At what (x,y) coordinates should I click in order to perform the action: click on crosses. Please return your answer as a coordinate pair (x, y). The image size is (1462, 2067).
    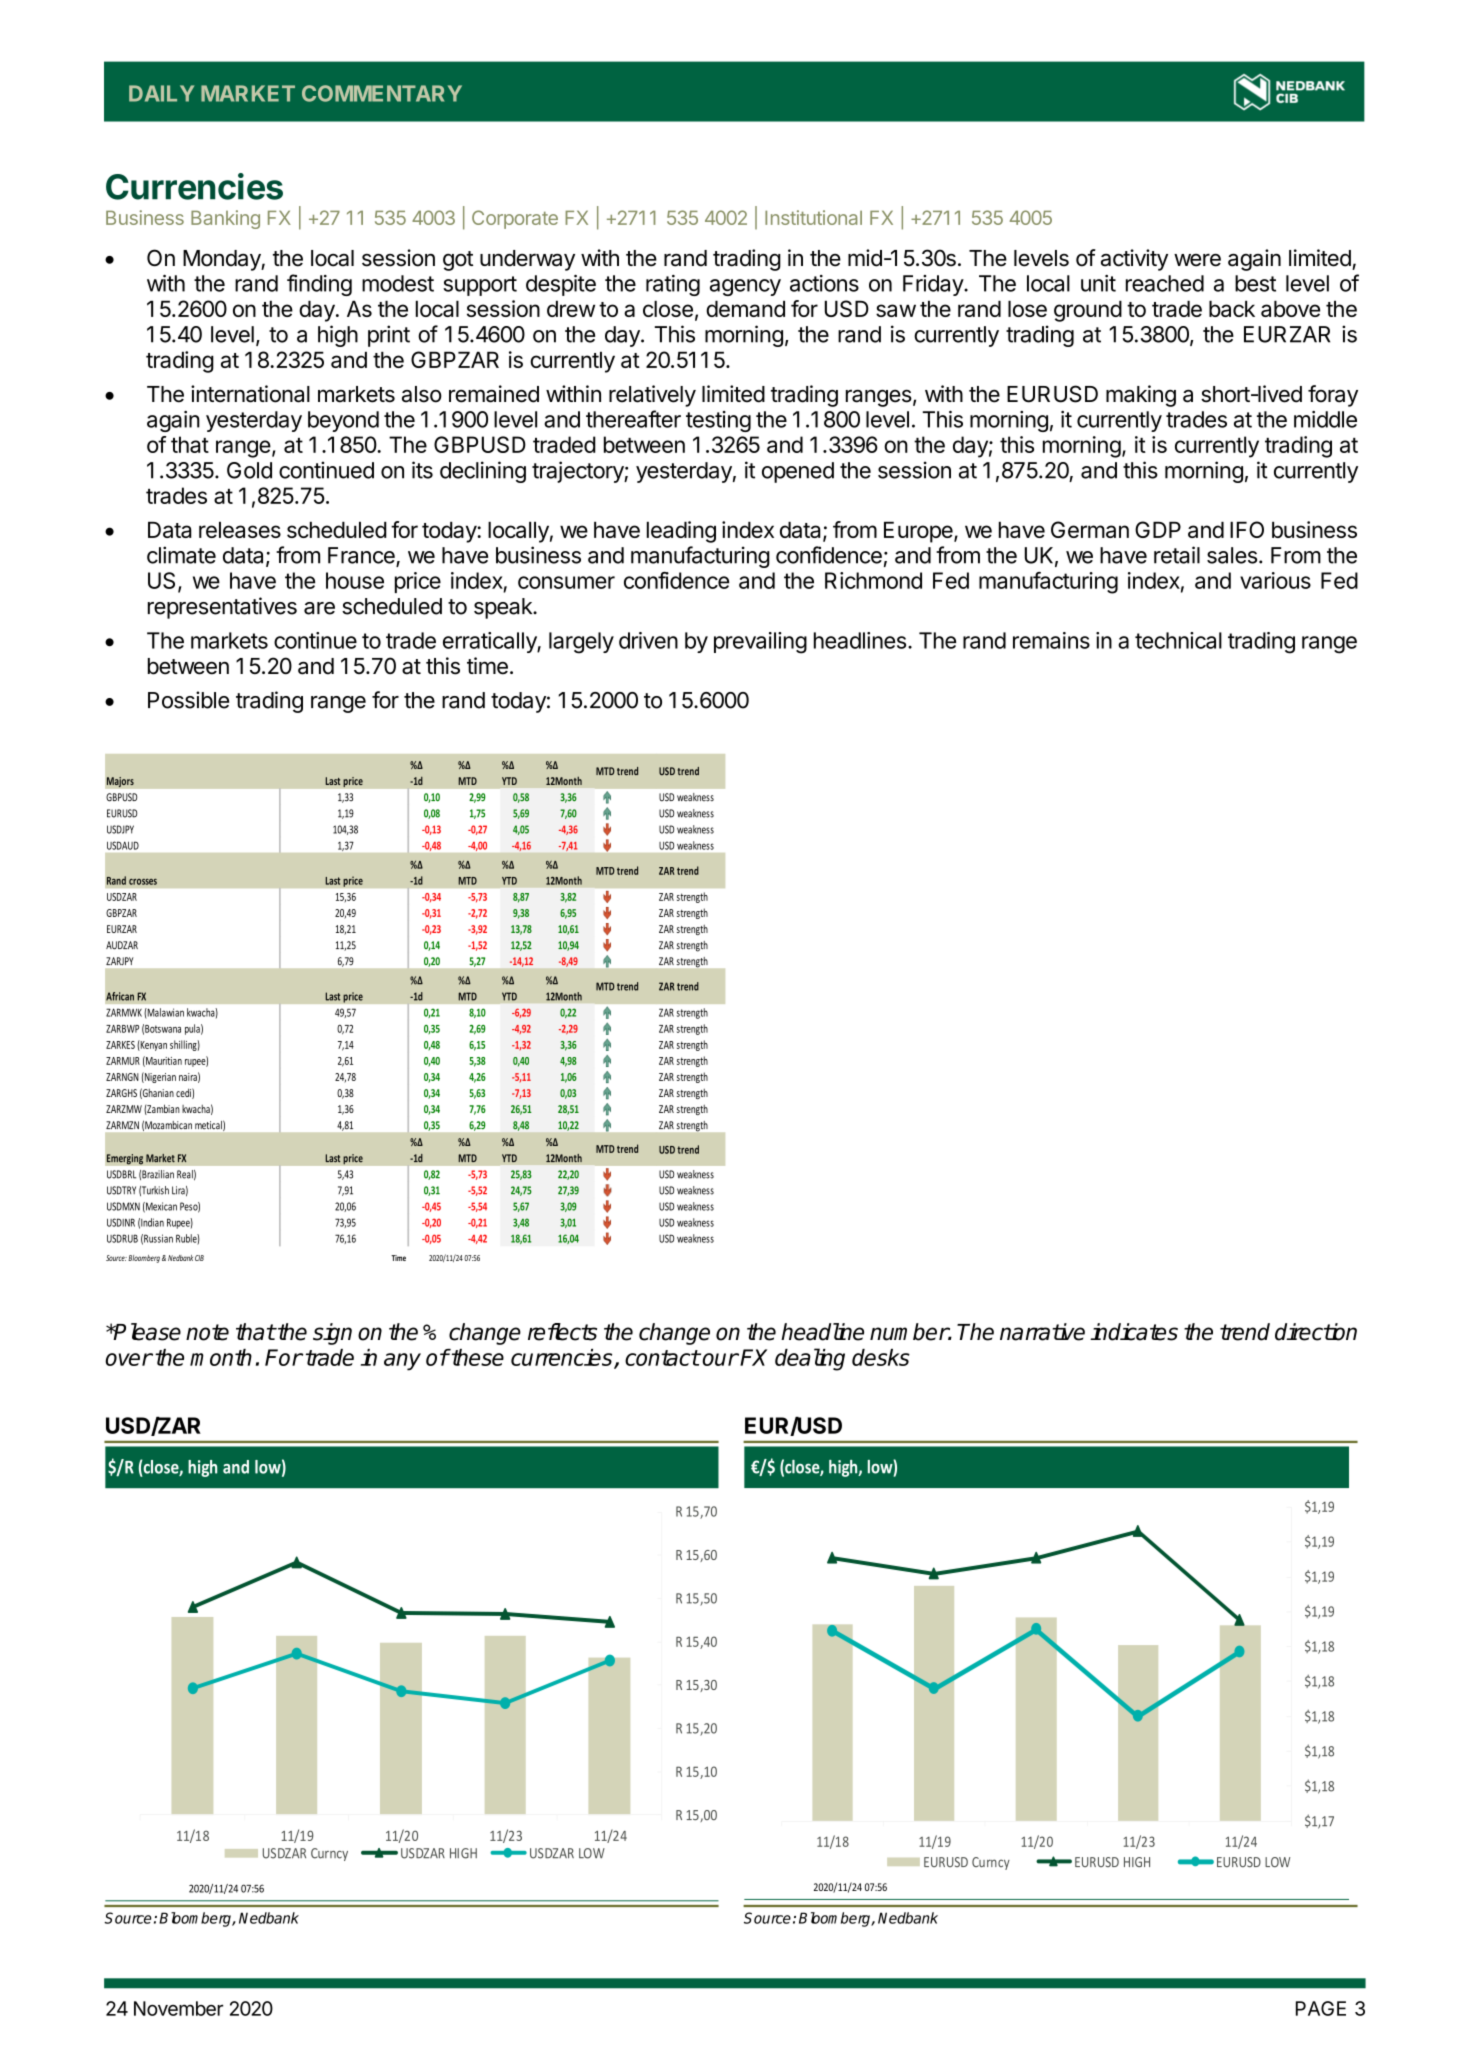
    Looking at the image, I should click on (143, 882).
